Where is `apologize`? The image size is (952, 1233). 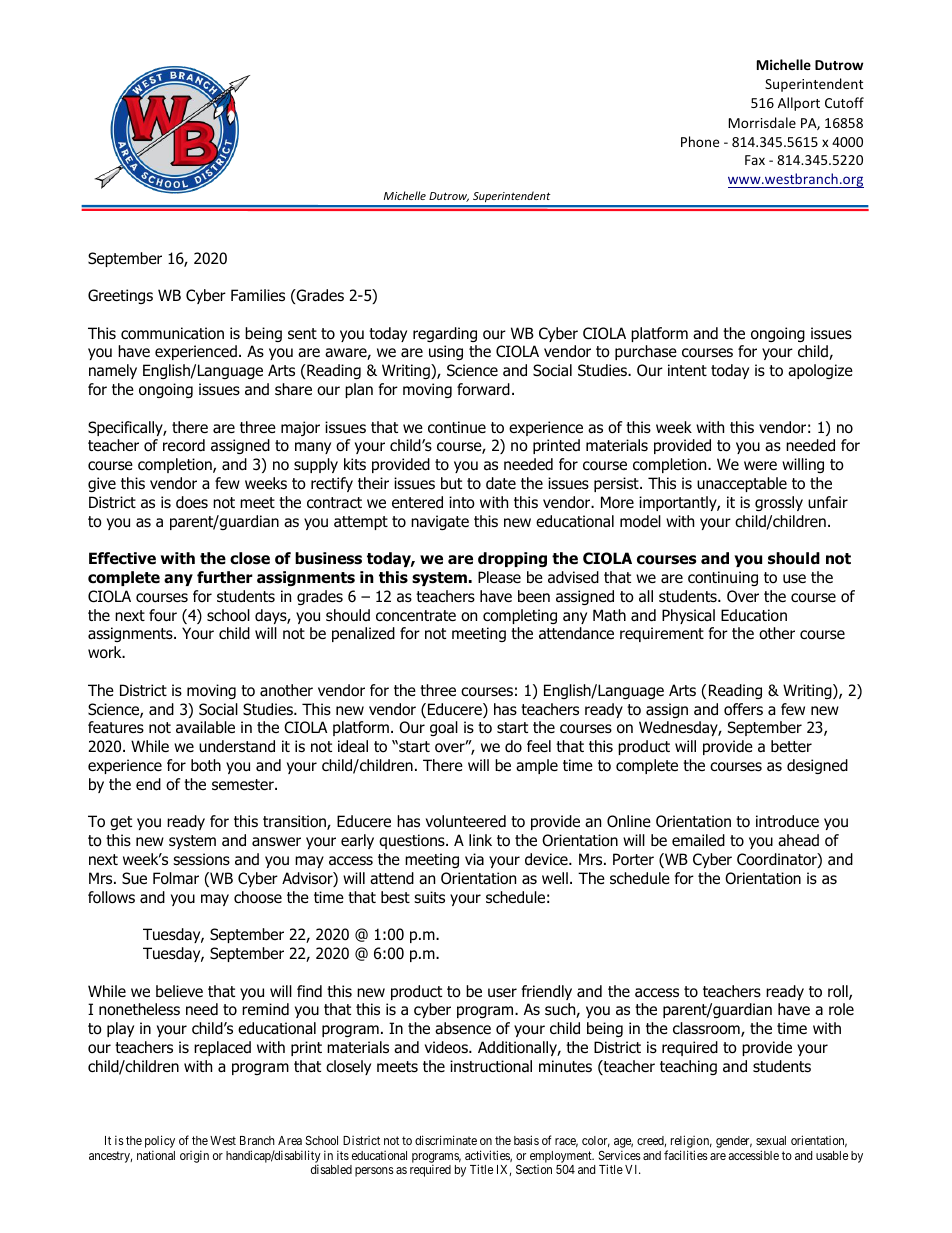
apologize is located at coordinates (820, 371).
